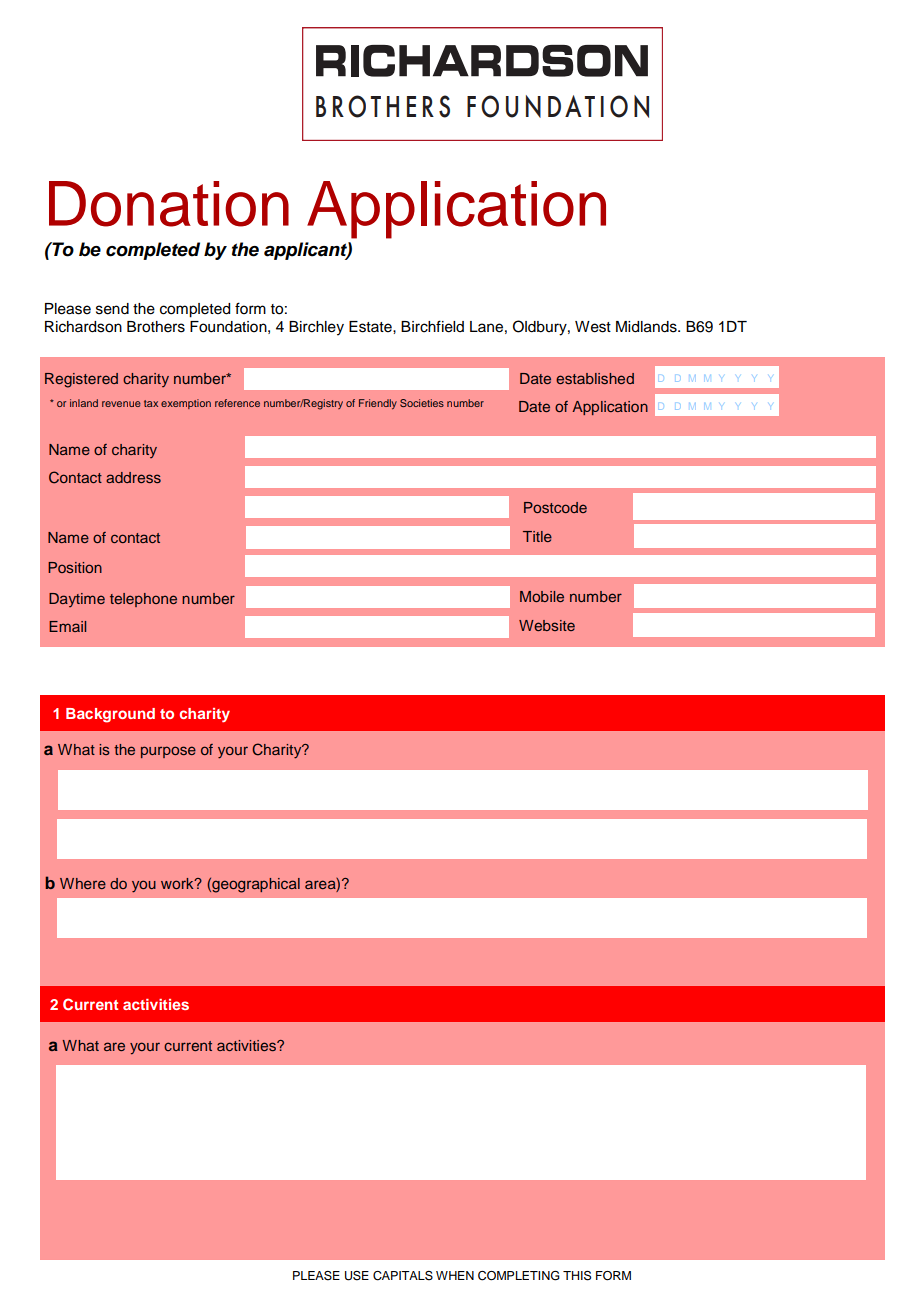  Describe the element at coordinates (169, 204) in the screenshot. I see `Donation` at that location.
